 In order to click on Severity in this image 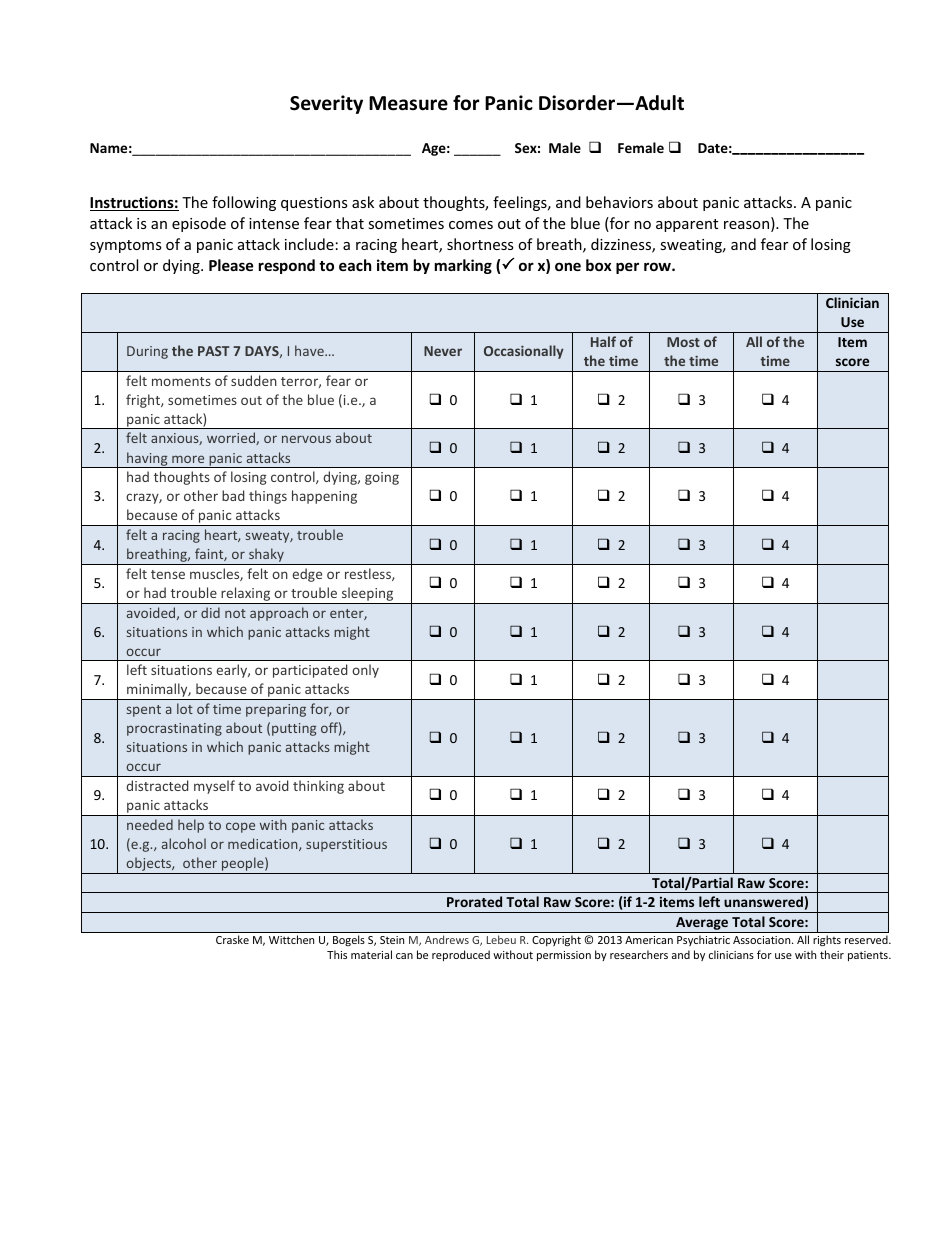, I will do `click(326, 104)`.
